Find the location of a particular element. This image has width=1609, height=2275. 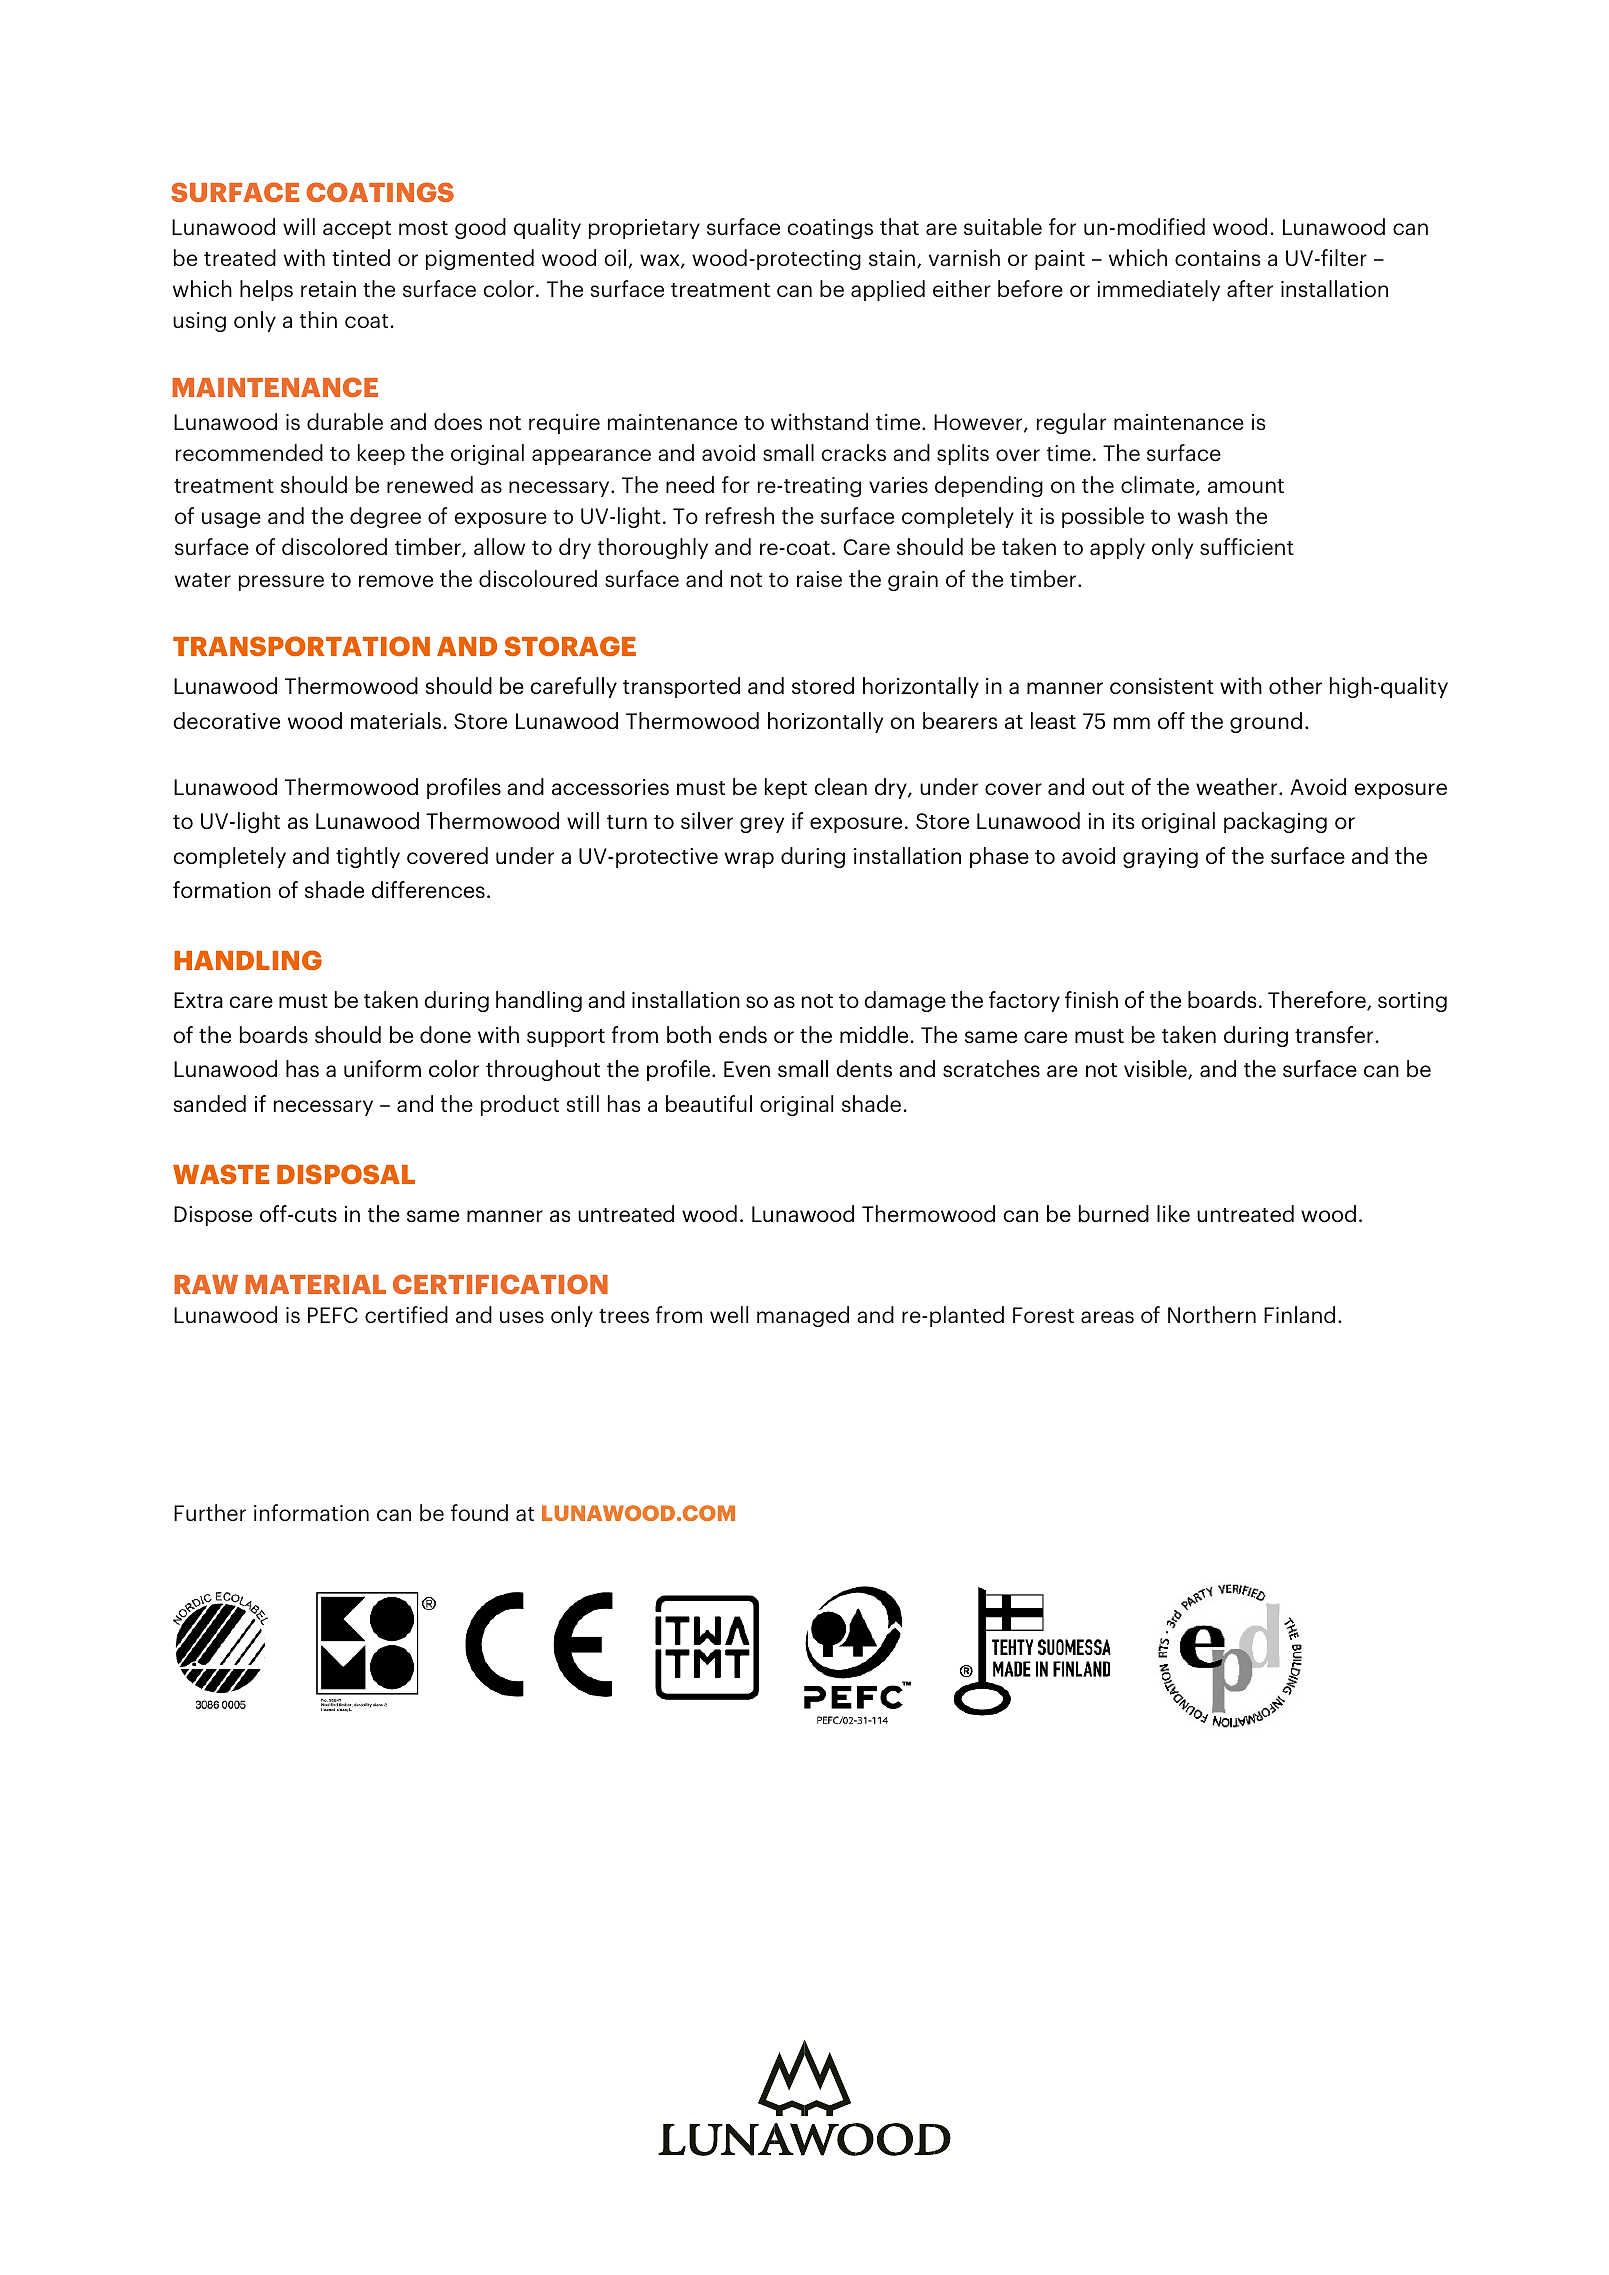

Finland is located at coordinates (1299, 1314).
